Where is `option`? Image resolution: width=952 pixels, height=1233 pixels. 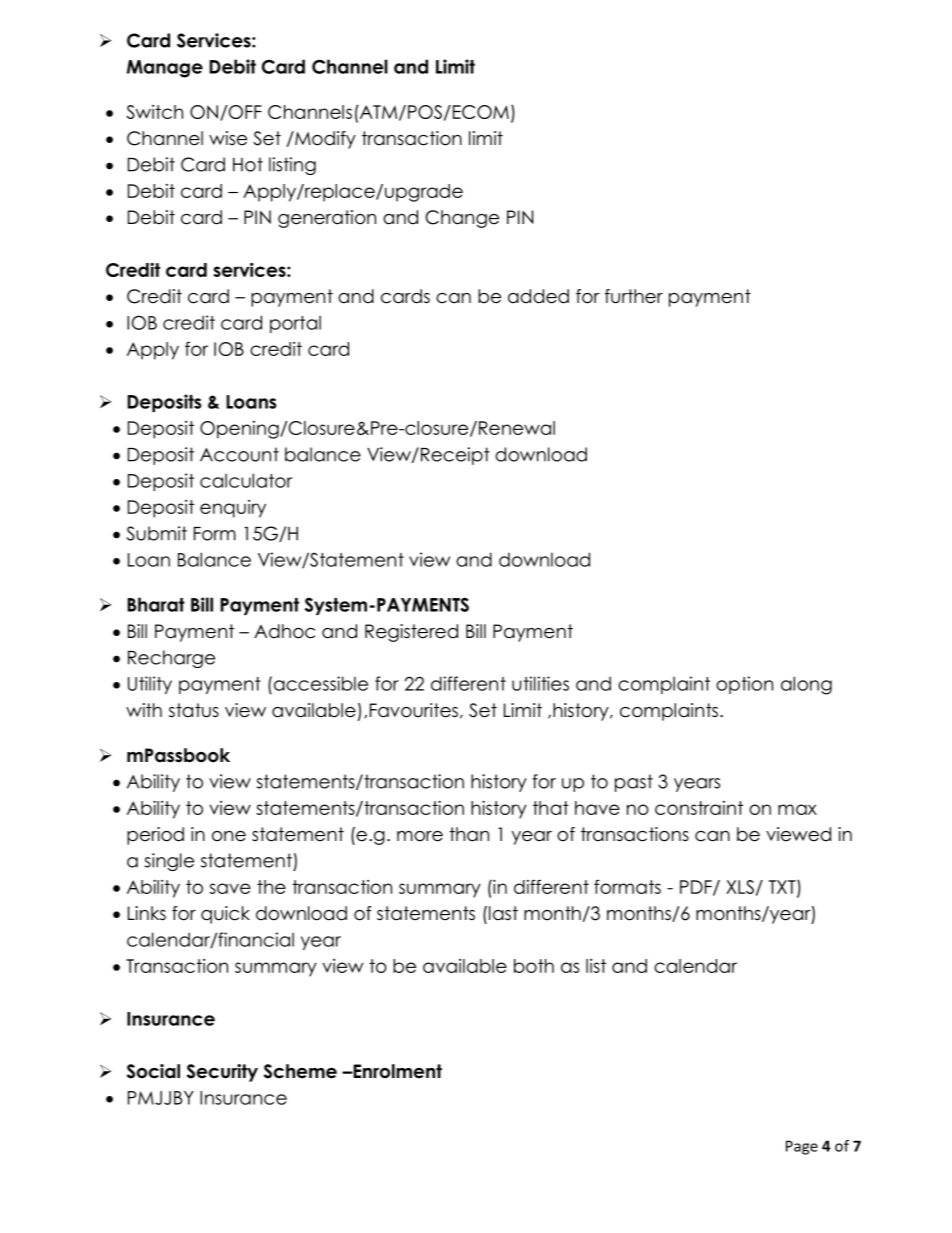
option is located at coordinates (744, 685).
